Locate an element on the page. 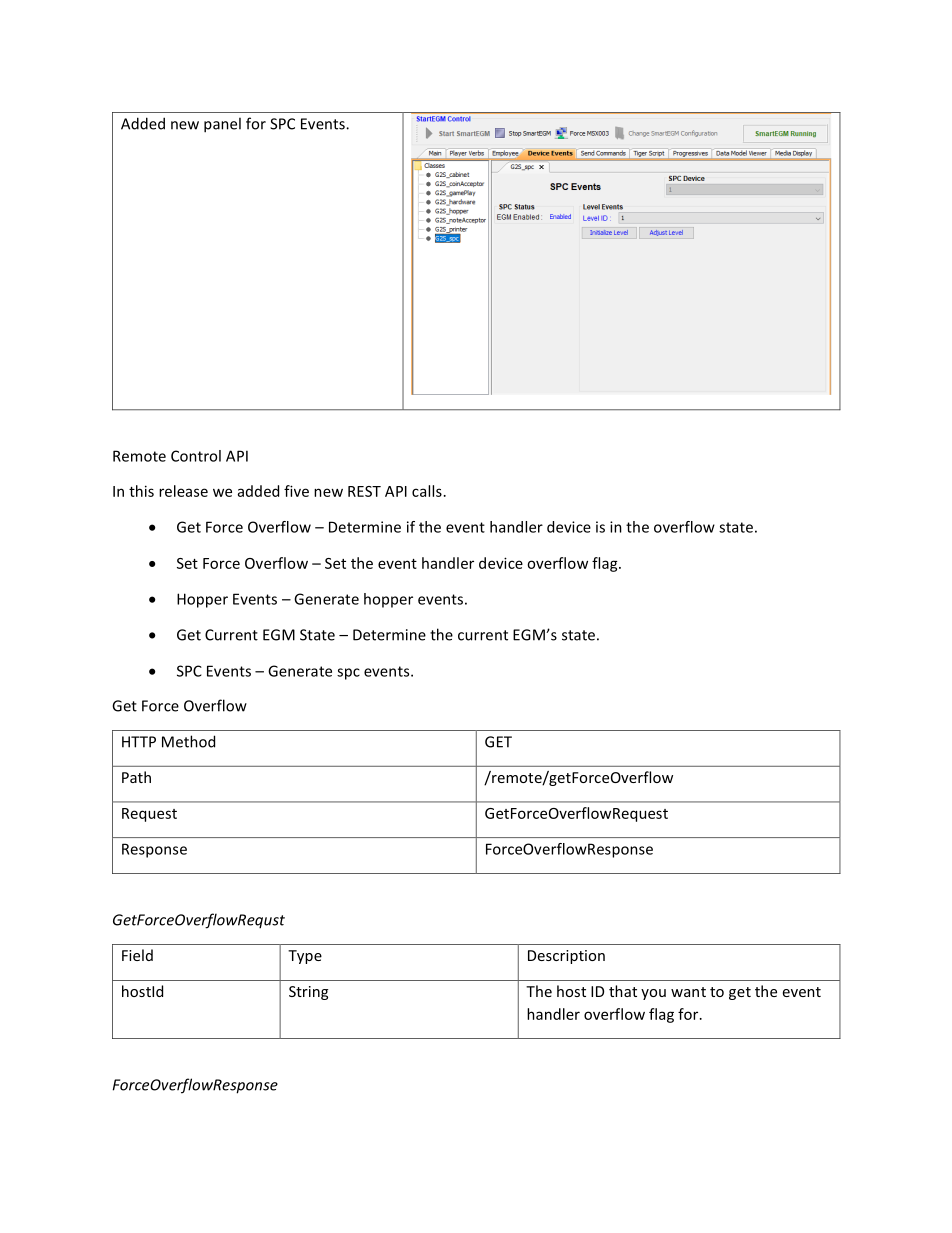  panel is located at coordinates (222, 125).
